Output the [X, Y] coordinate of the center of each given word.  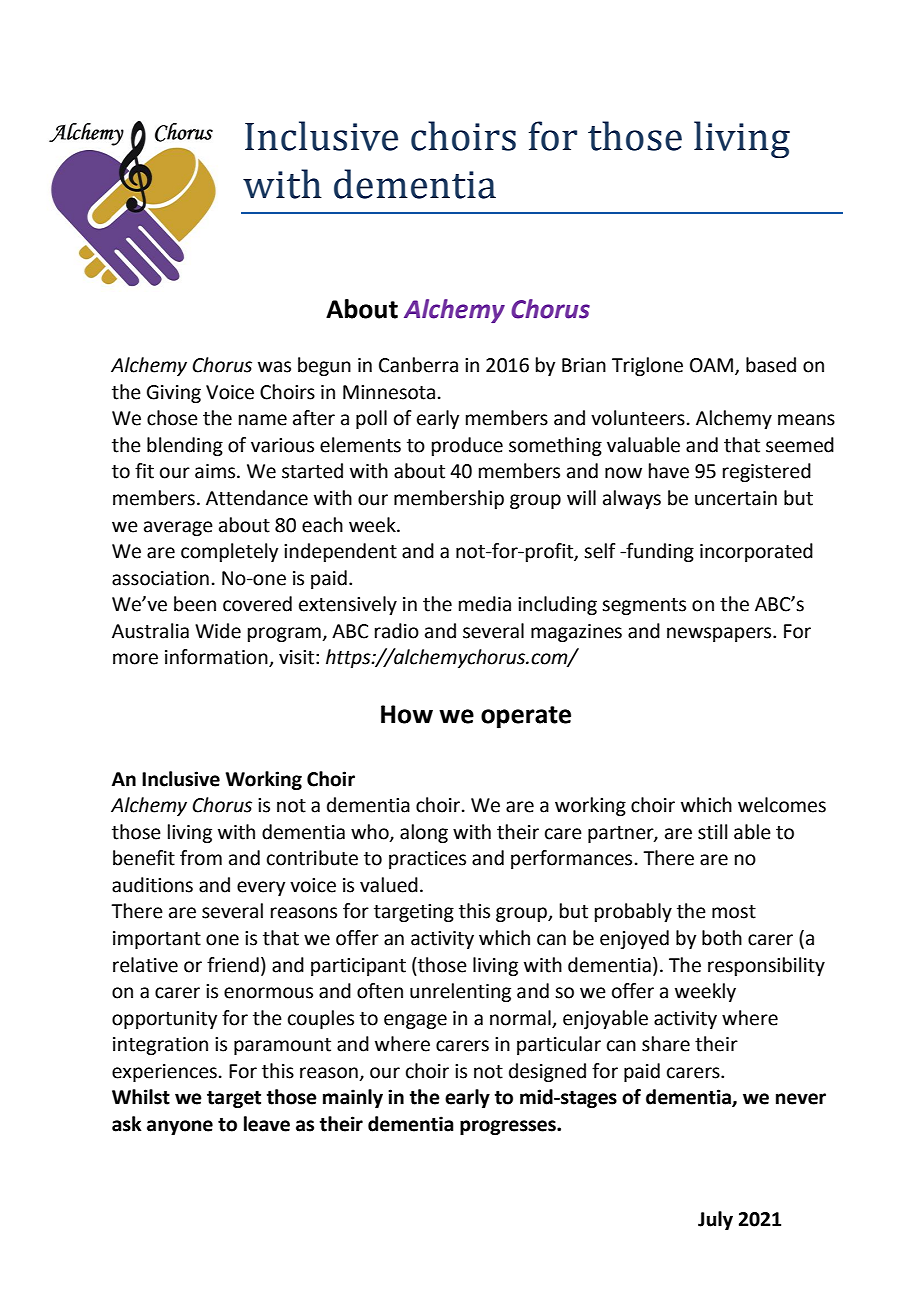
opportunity [164, 1020]
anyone [180, 1127]
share [666, 1044]
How [407, 714]
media [485, 604]
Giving [174, 394]
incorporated [756, 552]
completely [229, 552]
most [734, 912]
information [217, 658]
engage [415, 1021]
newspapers [720, 634]
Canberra [418, 365]
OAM [713, 366]
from [201, 858]
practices [427, 860]
